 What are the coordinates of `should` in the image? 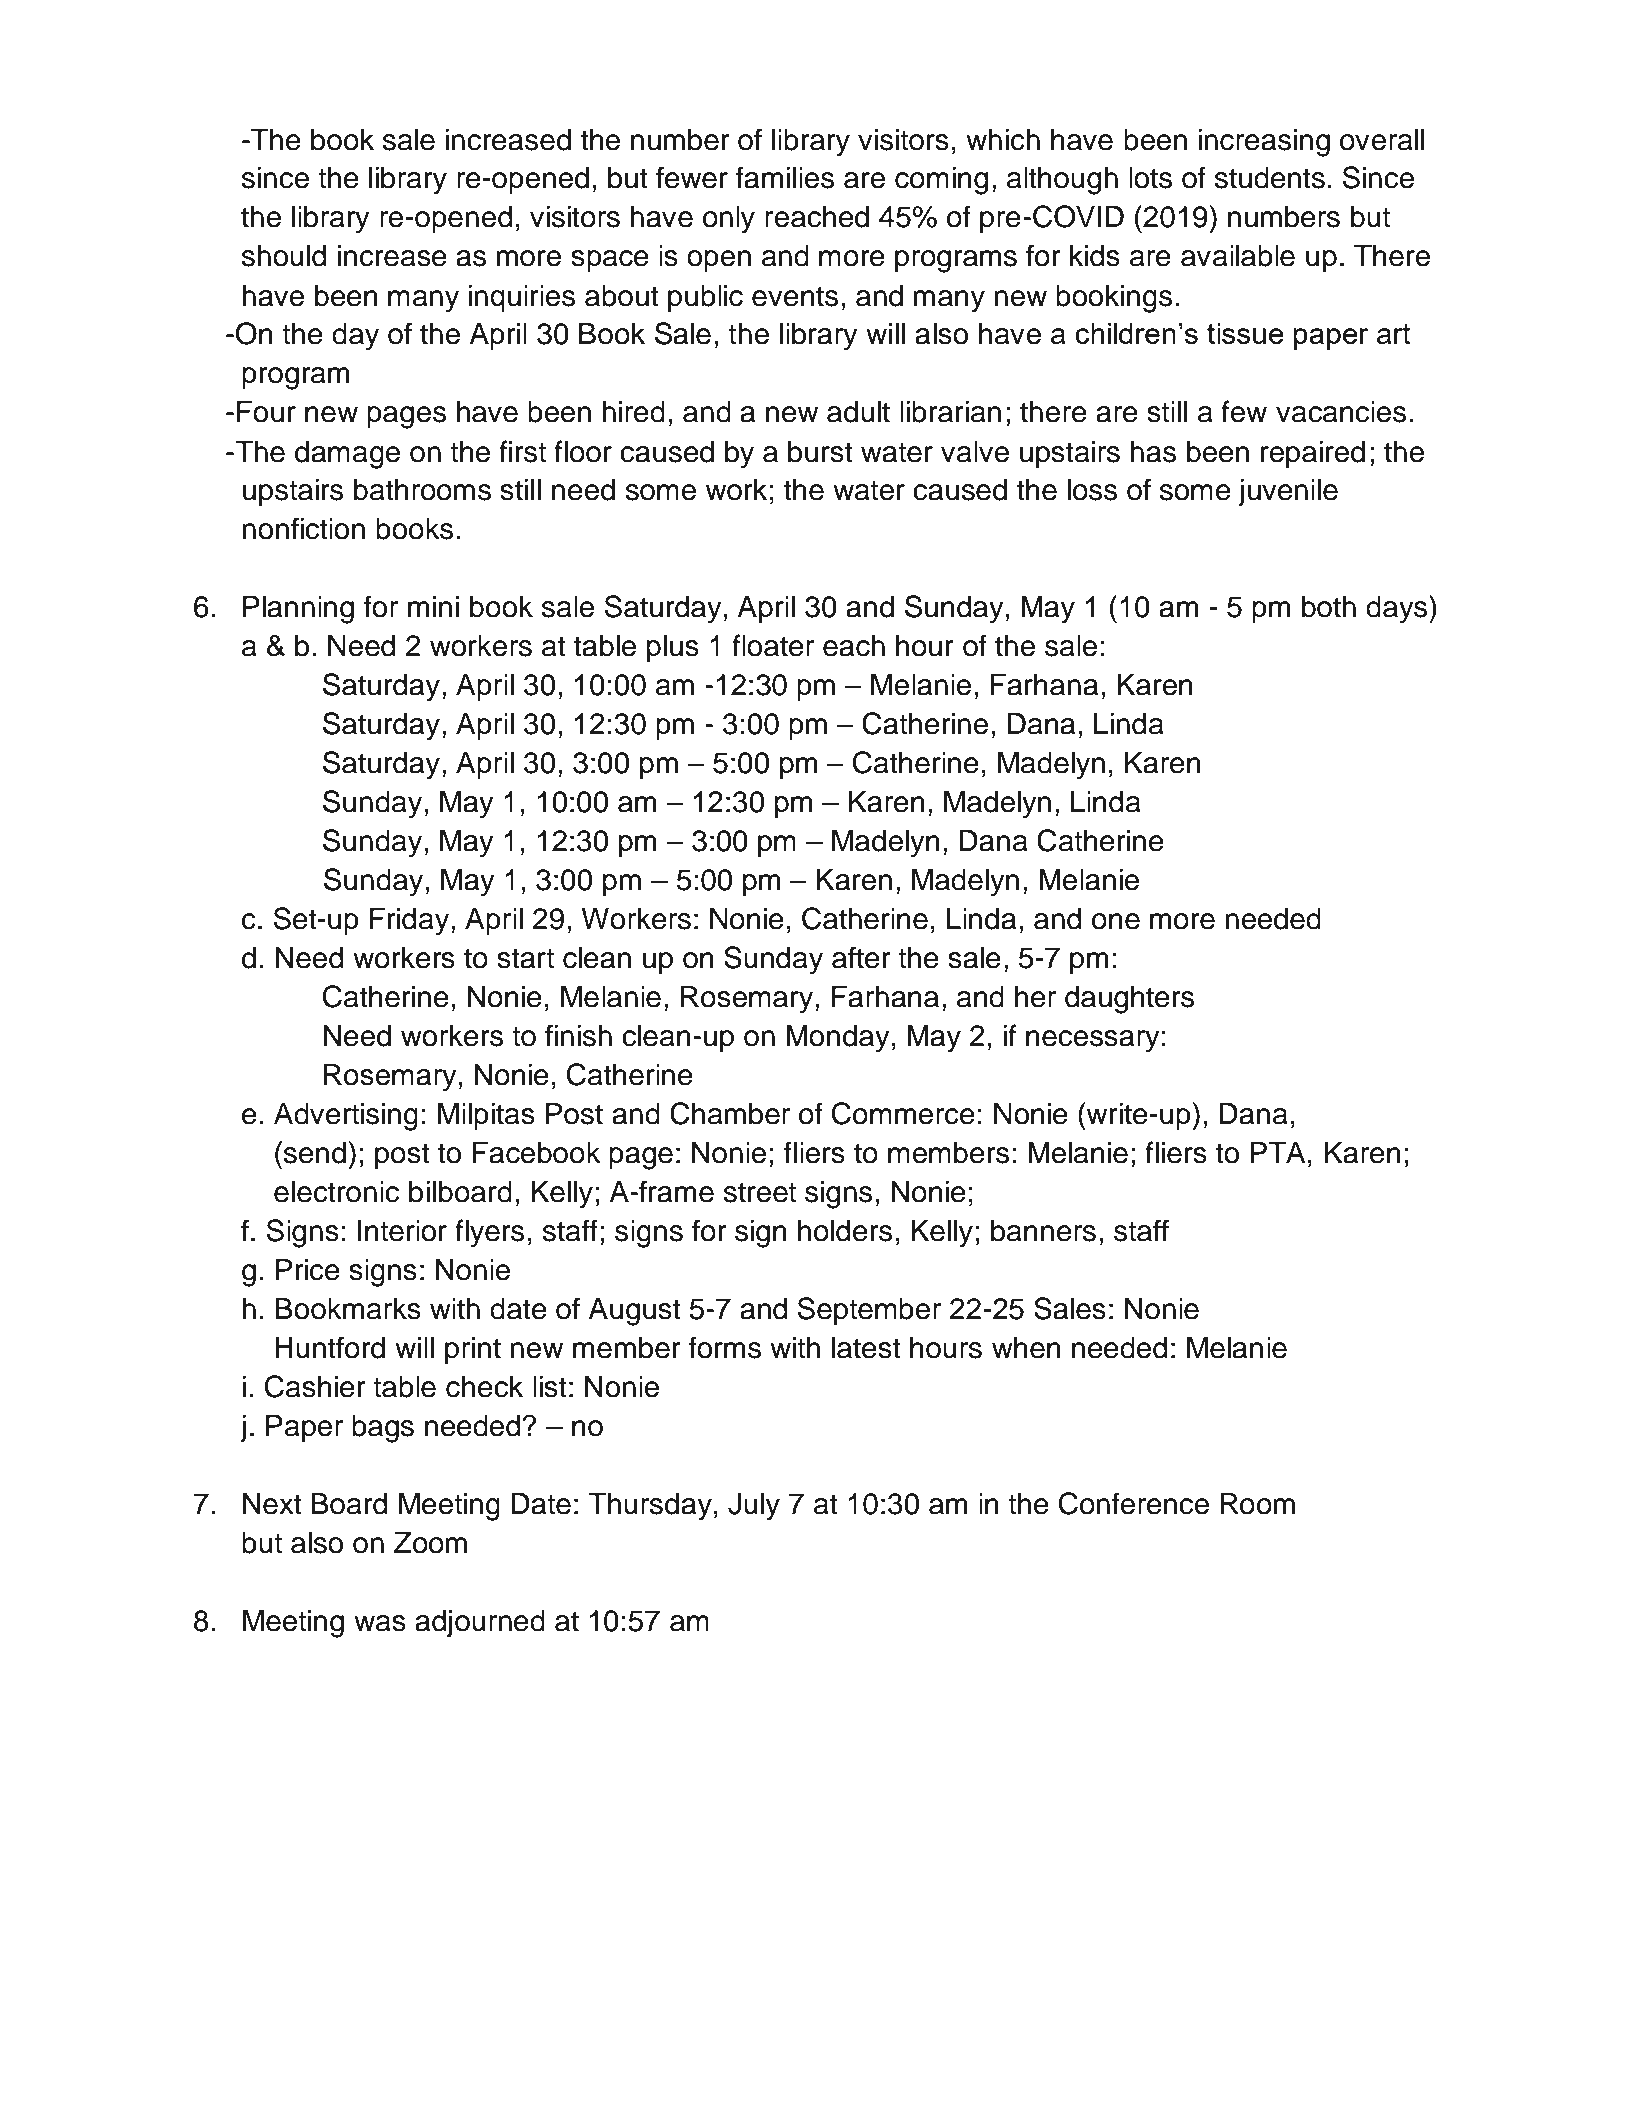 It's located at (284, 256).
